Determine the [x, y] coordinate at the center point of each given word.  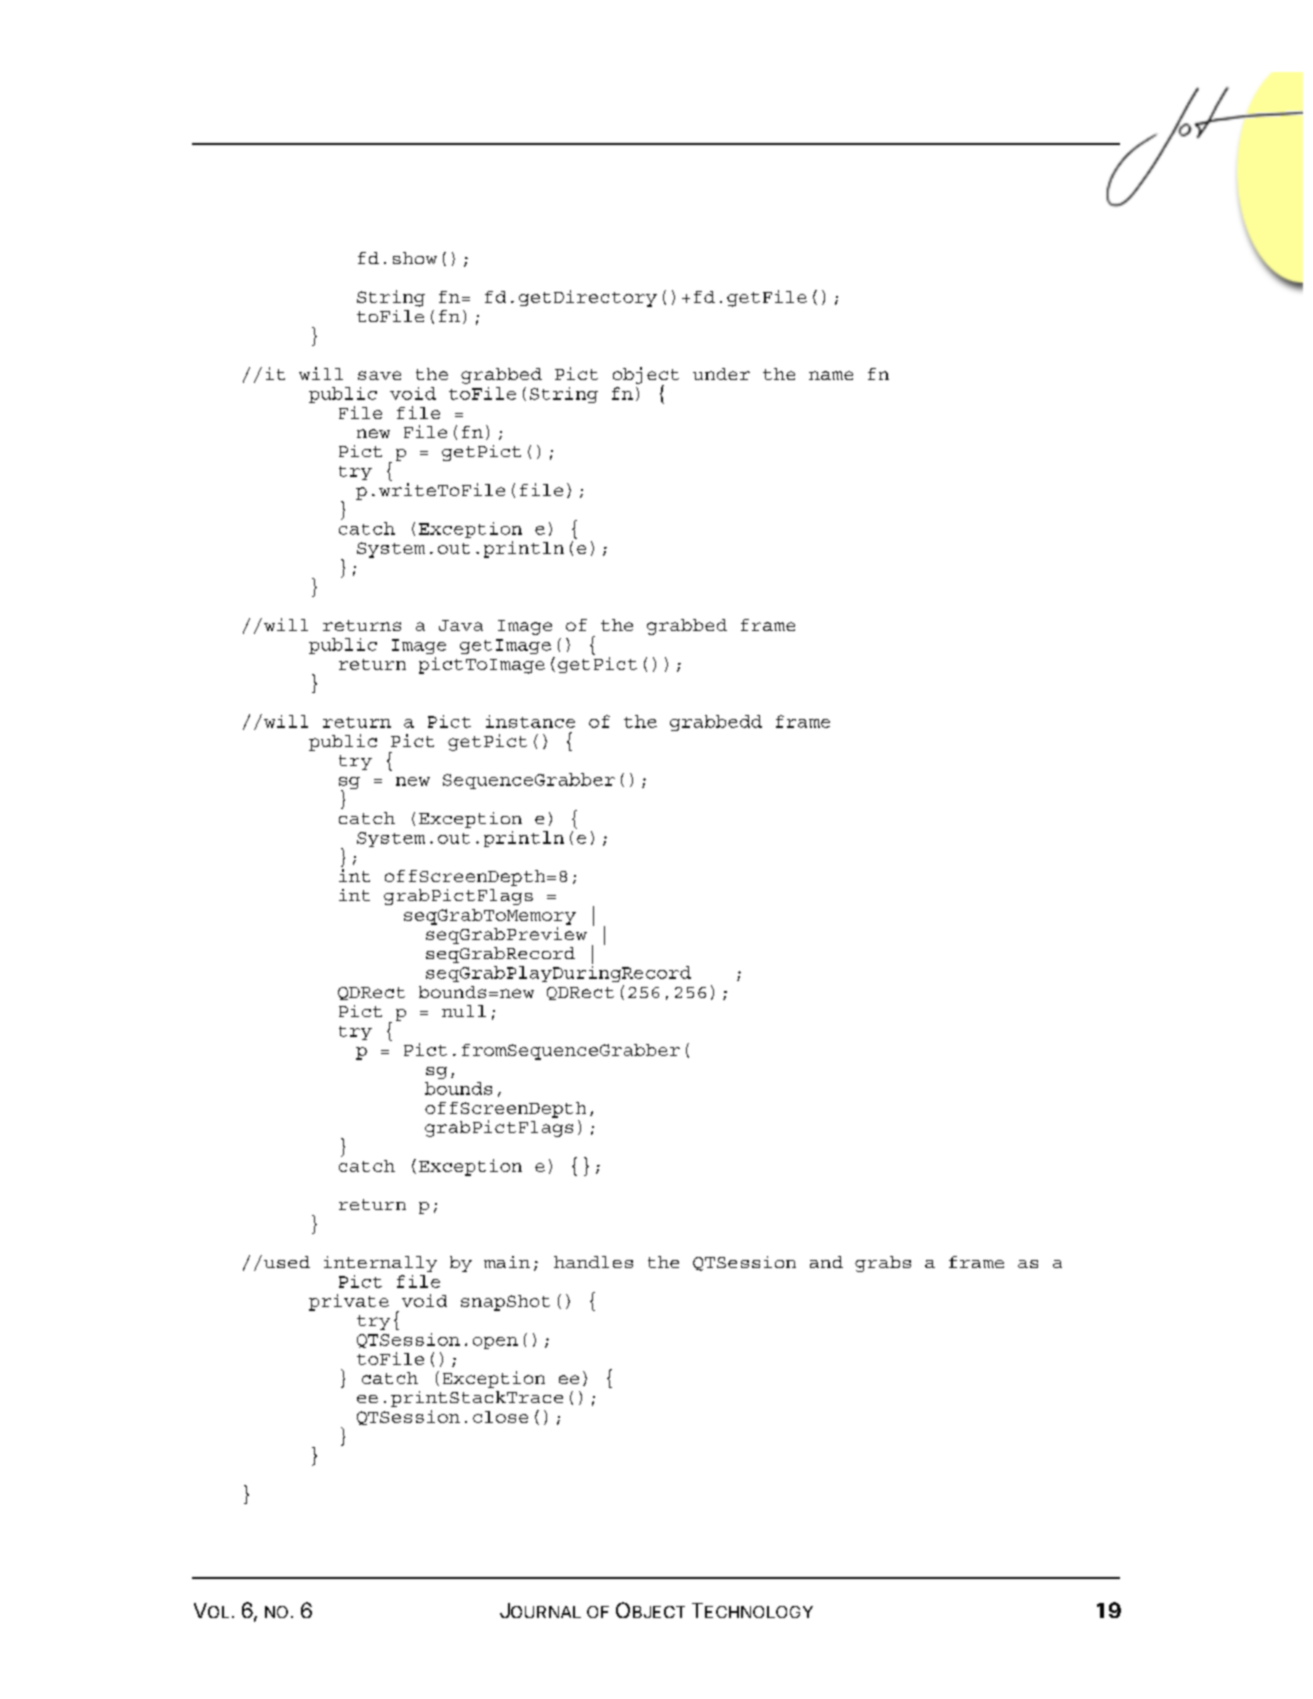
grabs [883, 1264]
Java [461, 625]
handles [593, 1262]
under [721, 374]
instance [530, 721]
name [831, 375]
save [379, 375]
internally [380, 1264]
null [464, 1011]
